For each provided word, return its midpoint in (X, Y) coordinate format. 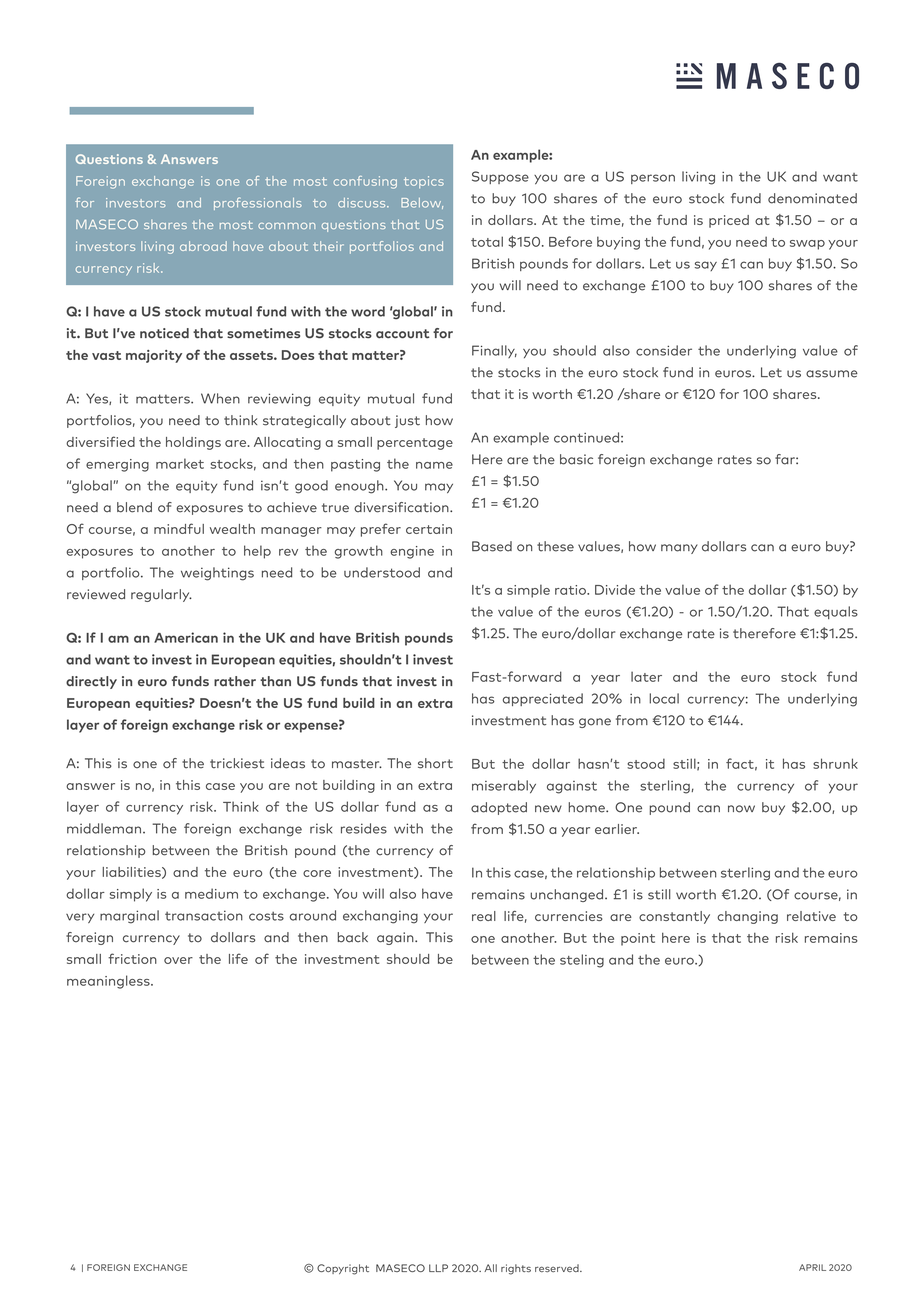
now (741, 809)
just (407, 421)
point (638, 939)
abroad (203, 246)
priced (729, 221)
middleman (105, 828)
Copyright (343, 1269)
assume (832, 374)
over (178, 960)
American (186, 637)
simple (528, 591)
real (484, 916)
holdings (193, 443)
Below (422, 203)
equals (836, 612)
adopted (499, 808)
